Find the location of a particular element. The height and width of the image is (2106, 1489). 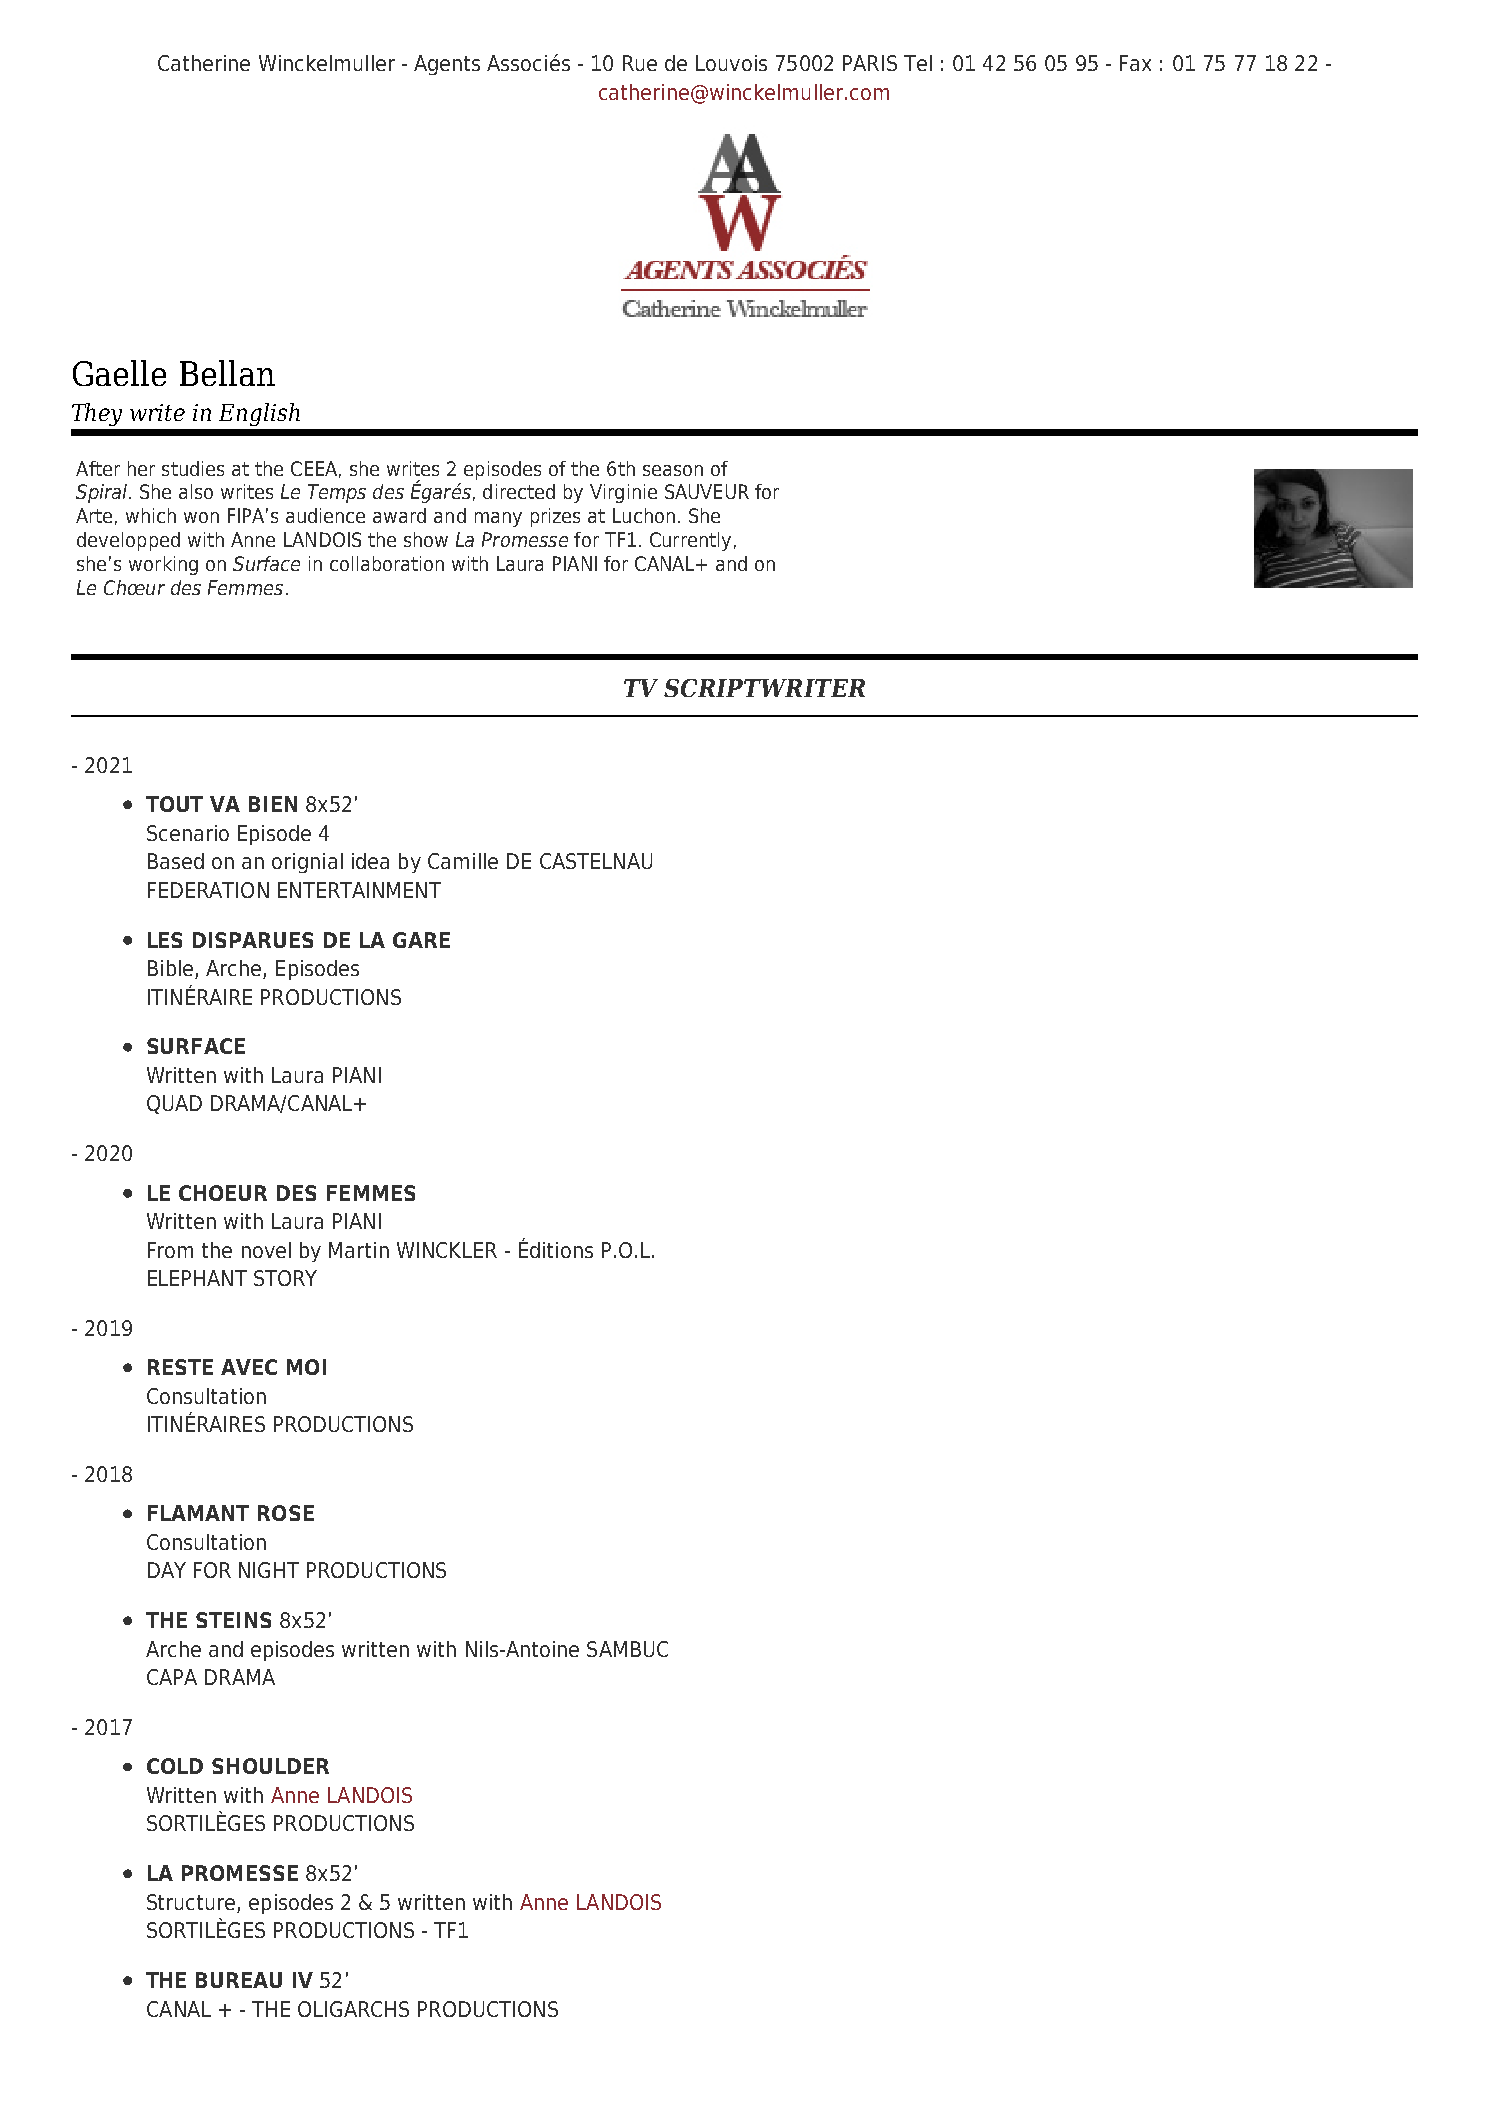

Martin is located at coordinates (359, 1250).
